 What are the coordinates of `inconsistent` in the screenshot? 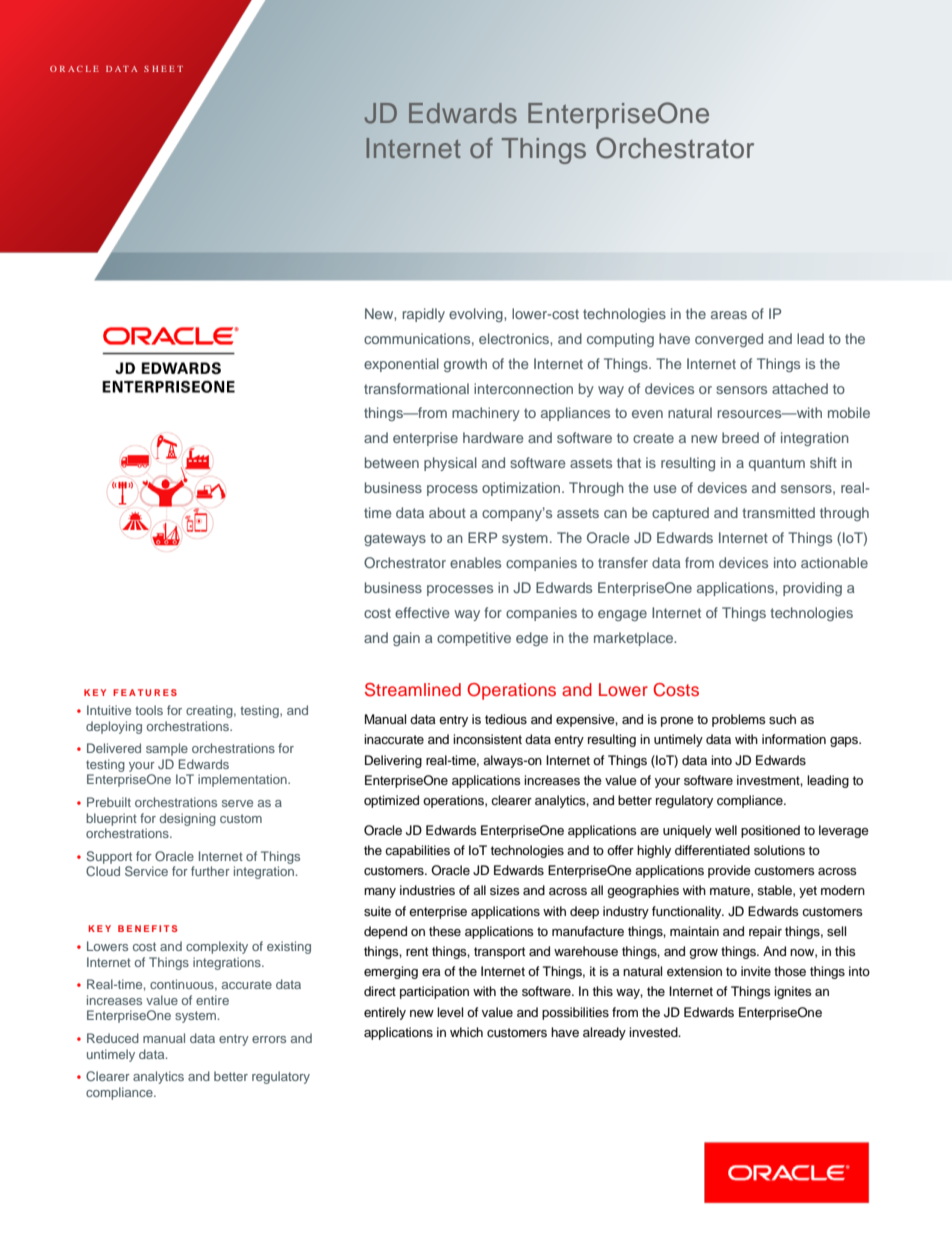 It's located at (487, 739).
